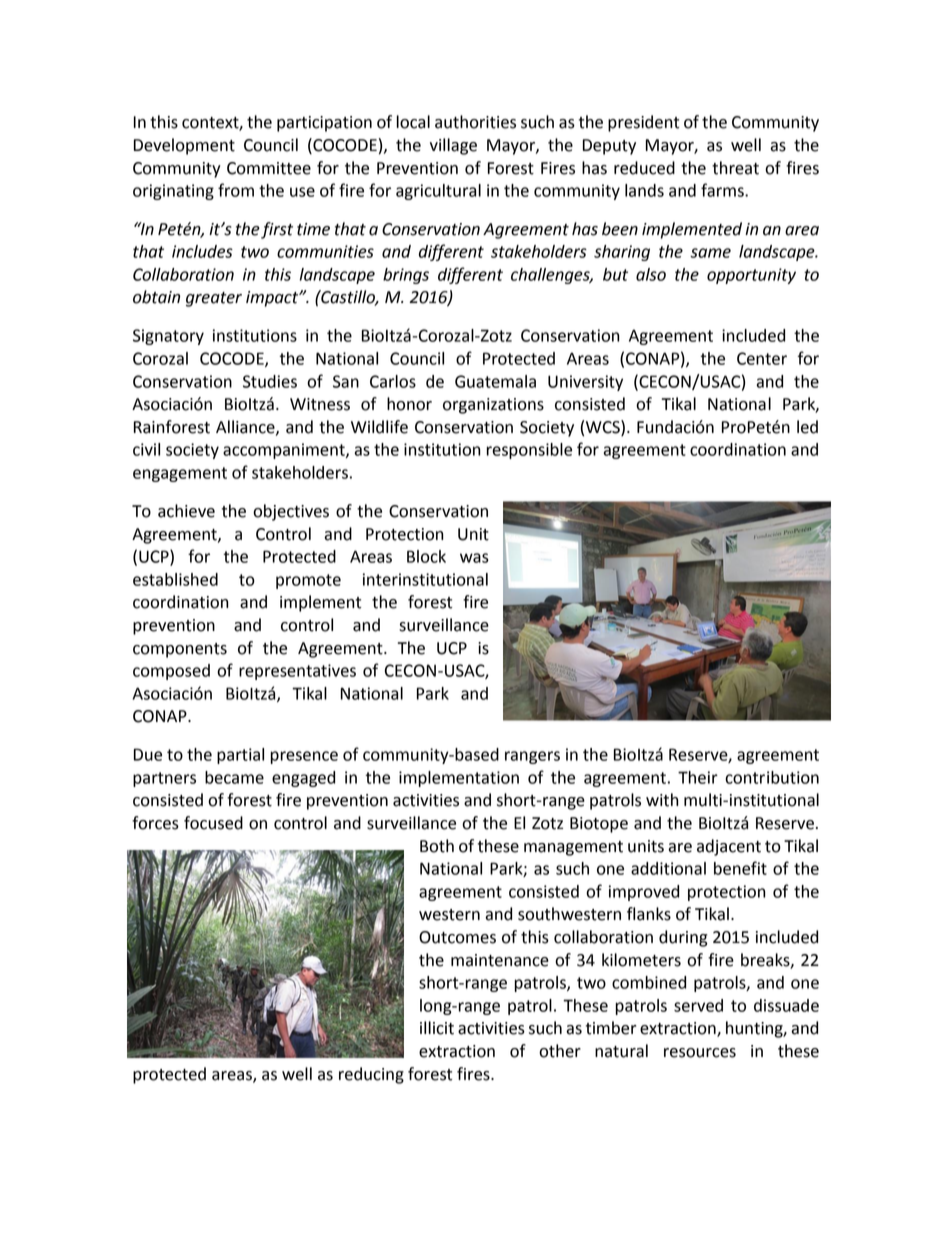 The image size is (952, 1233). What do you see at coordinates (437, 1028) in the document?
I see `illicit` at bounding box center [437, 1028].
